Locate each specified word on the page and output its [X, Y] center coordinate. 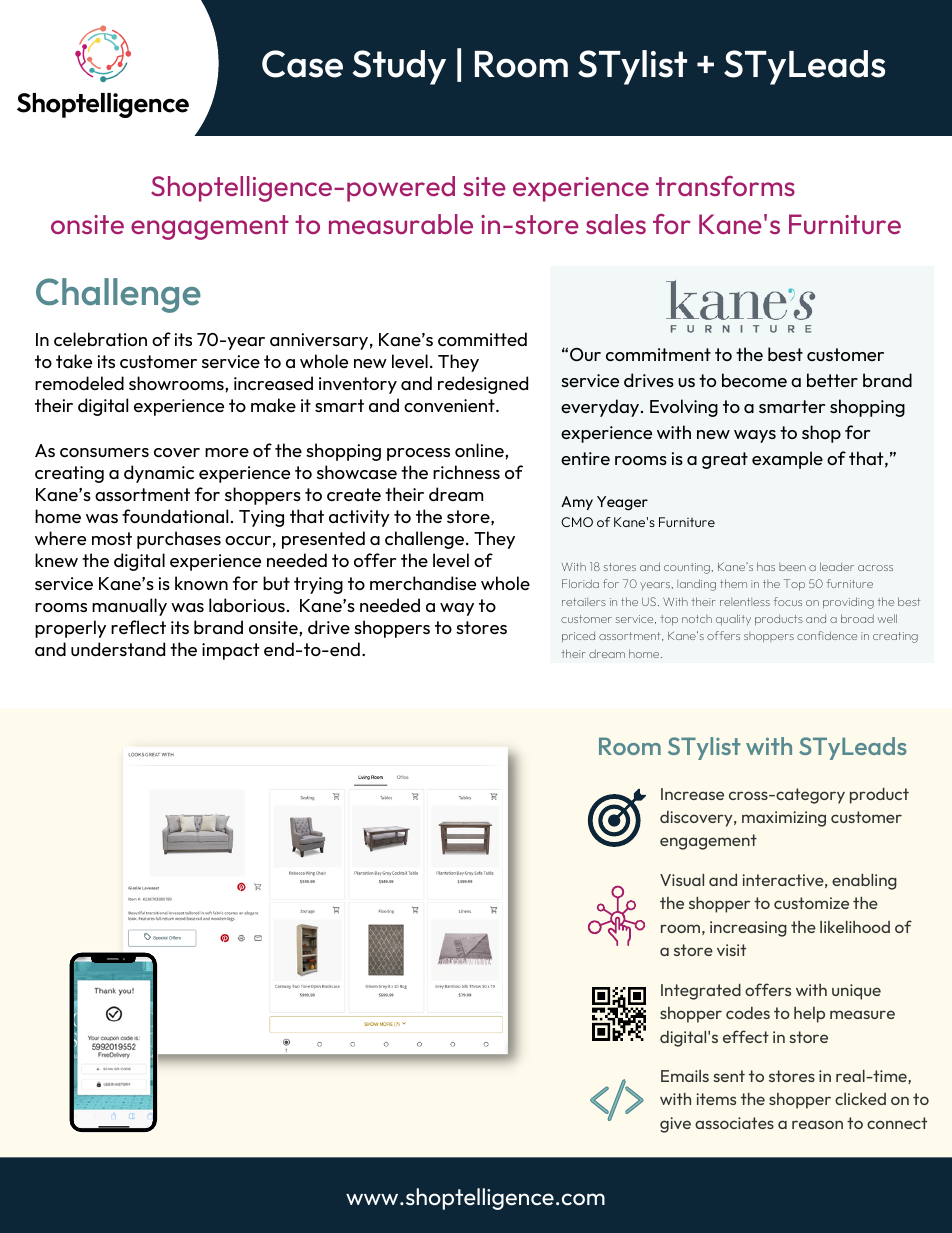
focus [788, 601]
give [675, 1125]
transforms [725, 186]
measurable [401, 224]
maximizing [784, 819]
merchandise [423, 583]
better [832, 380]
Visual [682, 880]
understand [118, 649]
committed [482, 339]
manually [129, 607]
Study [399, 67]
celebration [100, 339]
